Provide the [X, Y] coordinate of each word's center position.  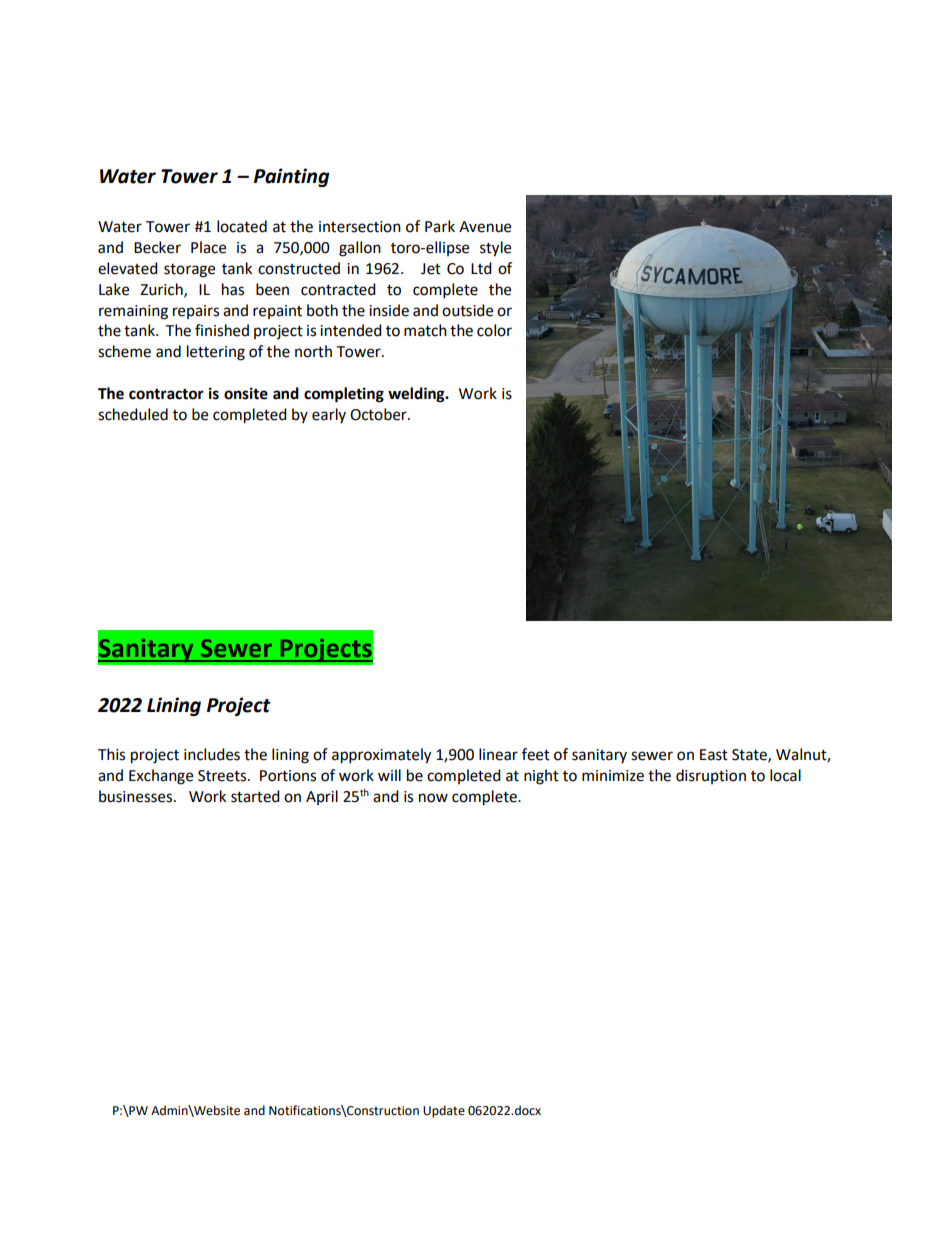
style [495, 249]
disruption [711, 776]
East [714, 755]
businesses [137, 796]
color [494, 330]
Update [444, 1111]
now [433, 798]
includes [212, 754]
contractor [166, 394]
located [242, 226]
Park [440, 226]
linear [498, 754]
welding [417, 395]
